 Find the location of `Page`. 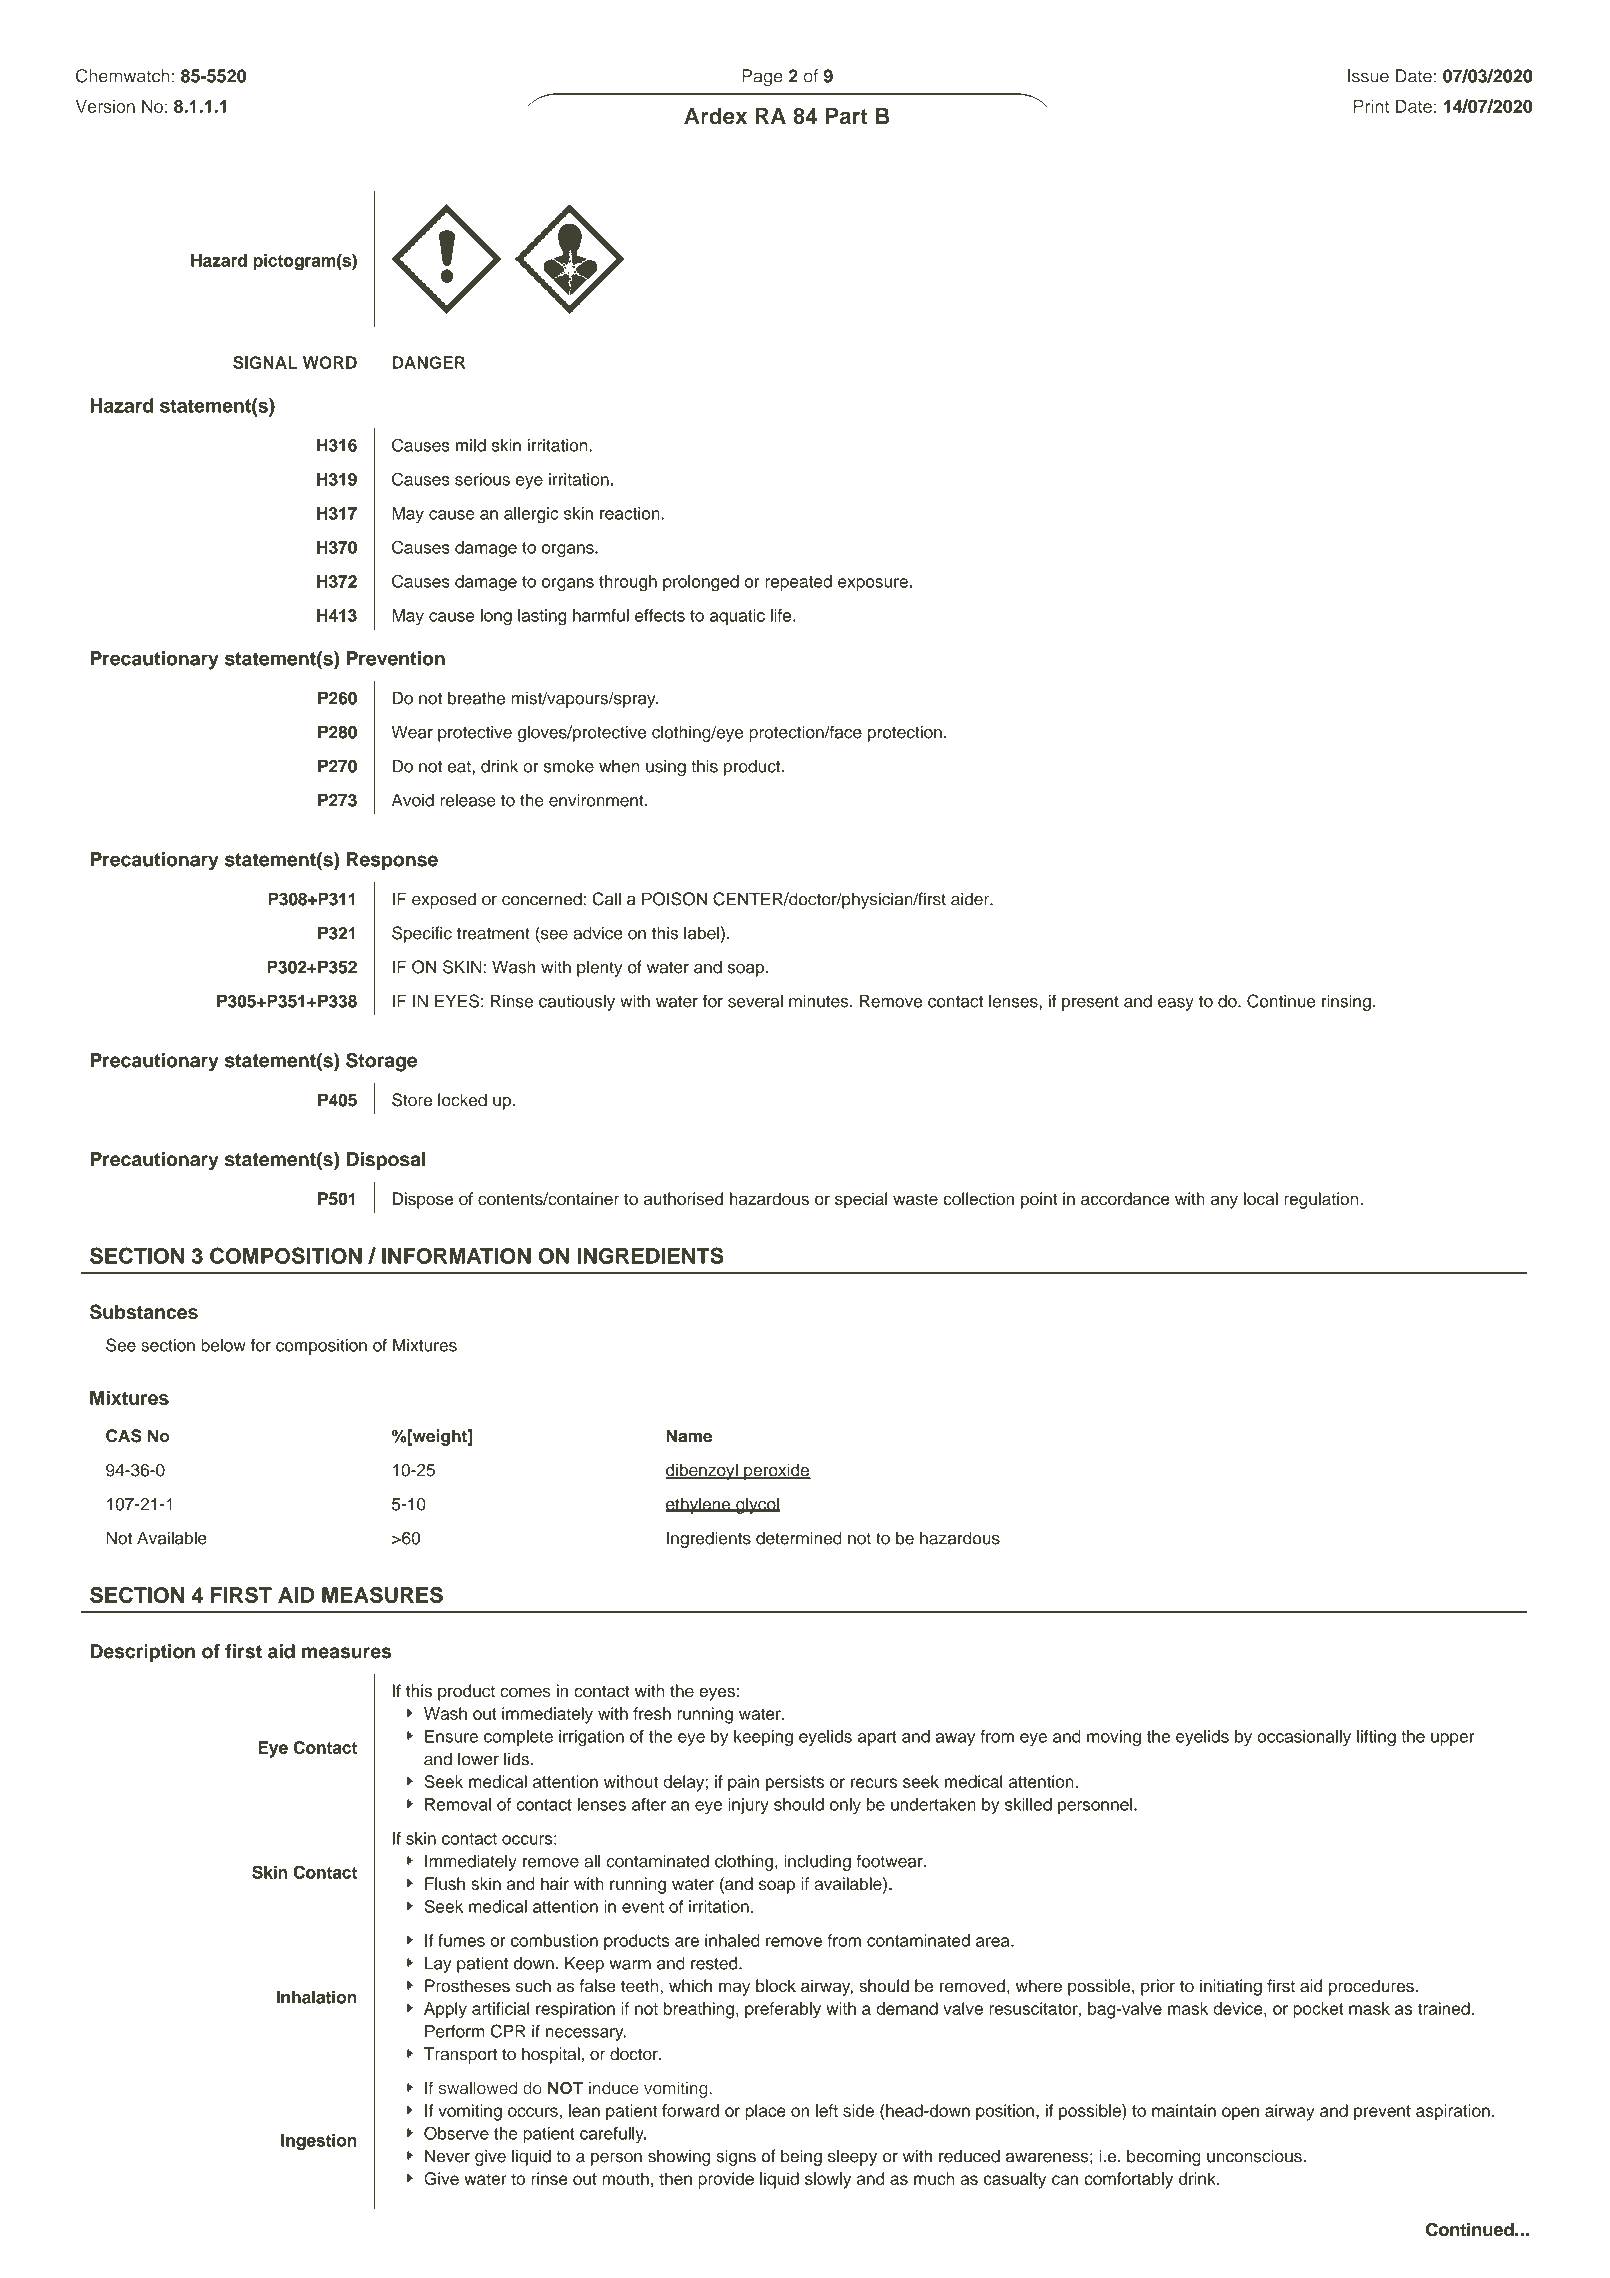

Page is located at coordinates (762, 77).
